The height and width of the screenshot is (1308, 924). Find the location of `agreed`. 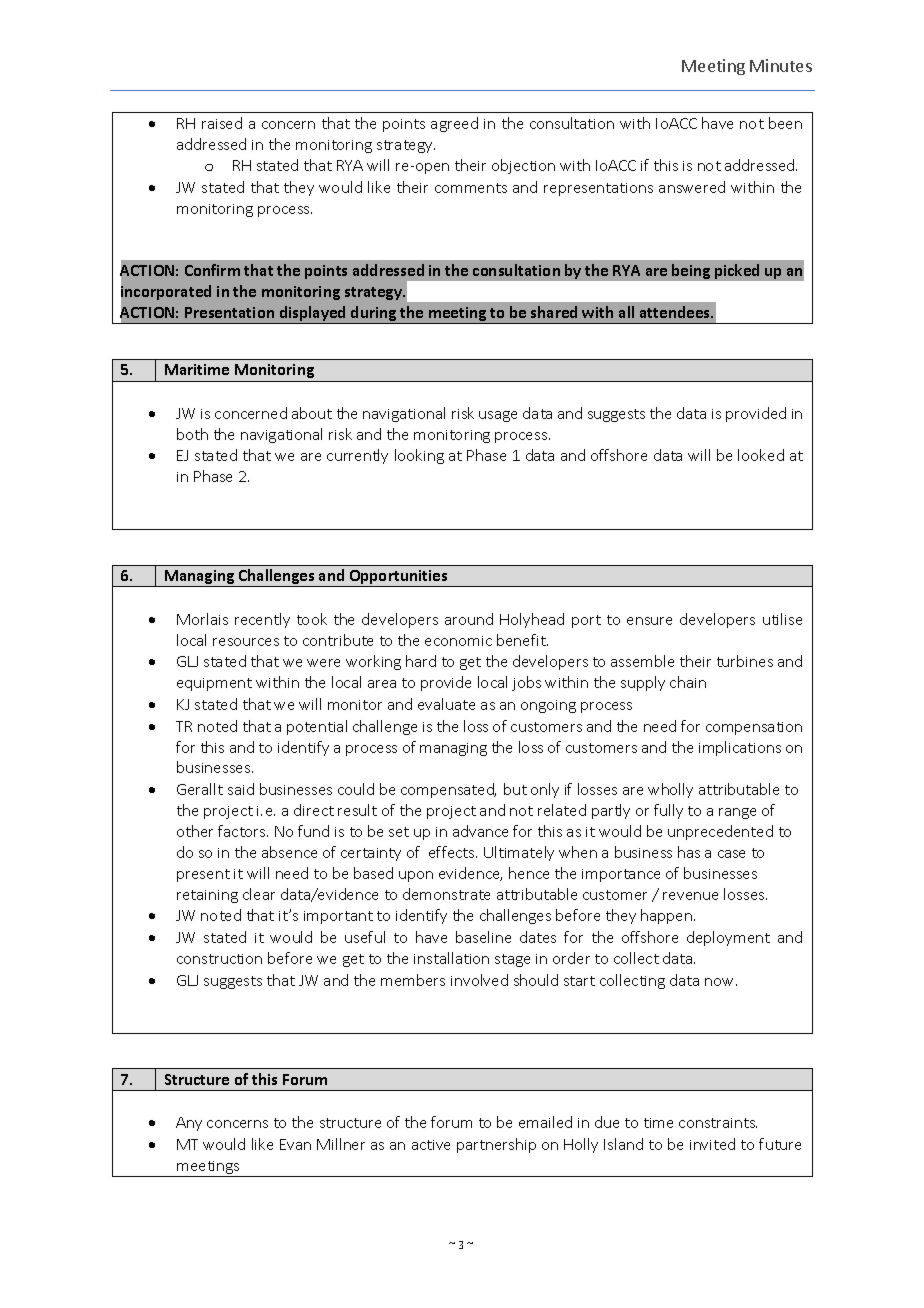

agreed is located at coordinates (454, 124).
